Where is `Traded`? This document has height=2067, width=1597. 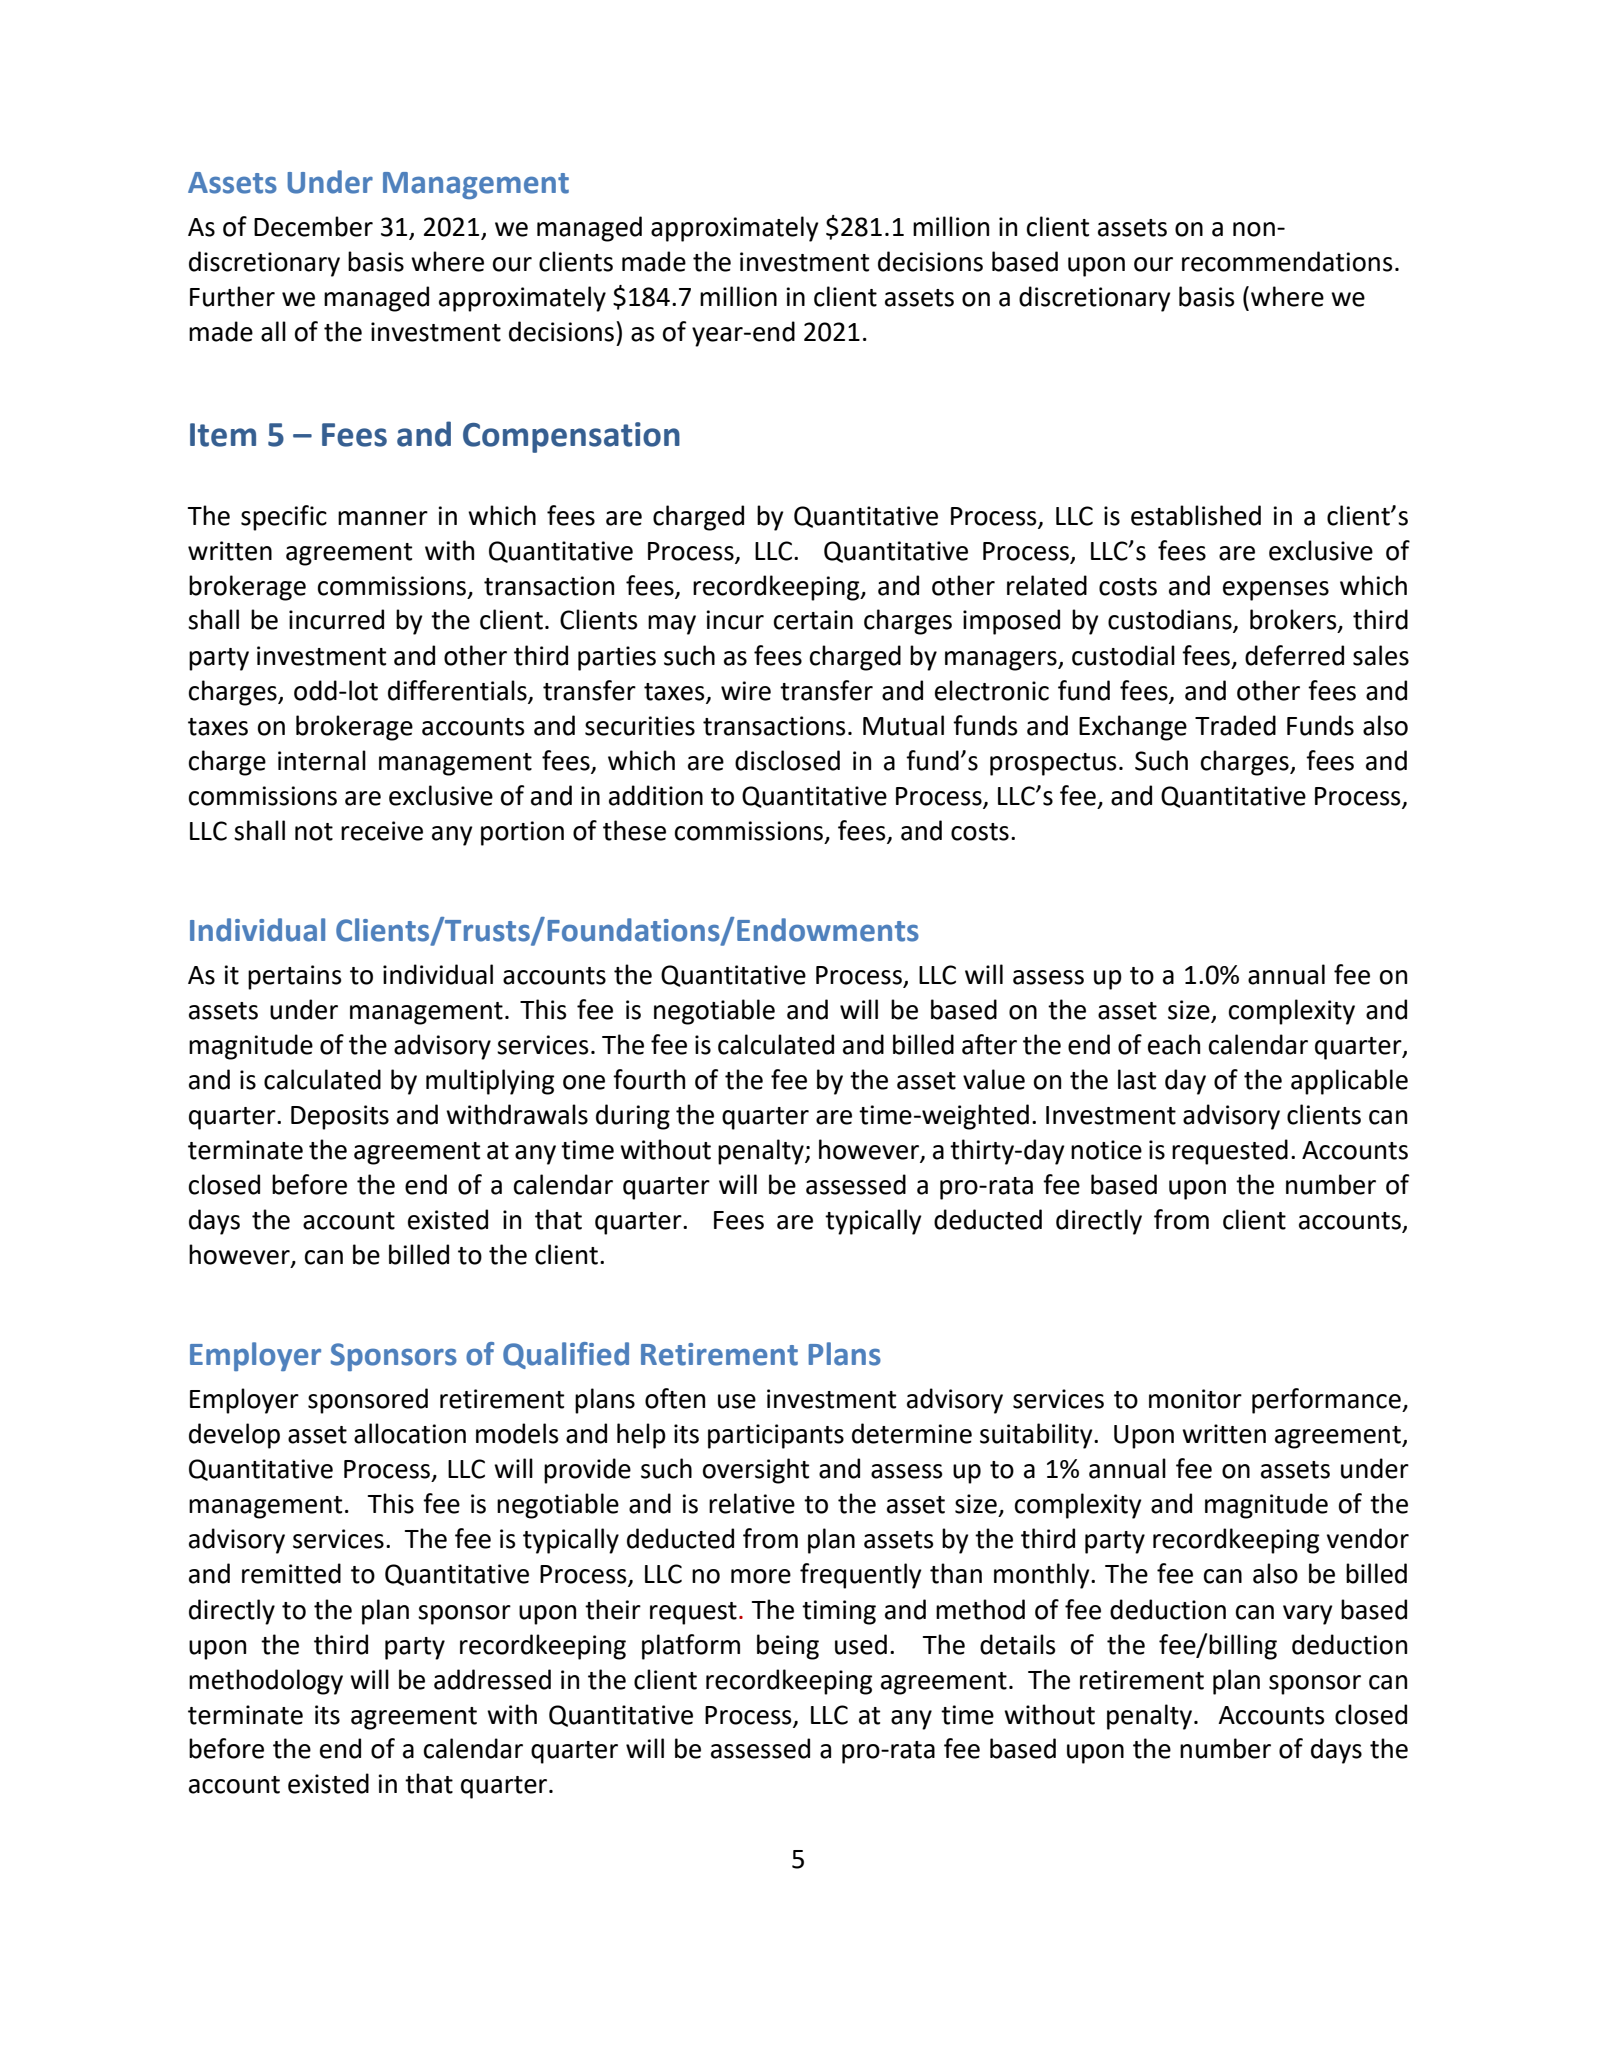
Traded is located at coordinates (1235, 725).
